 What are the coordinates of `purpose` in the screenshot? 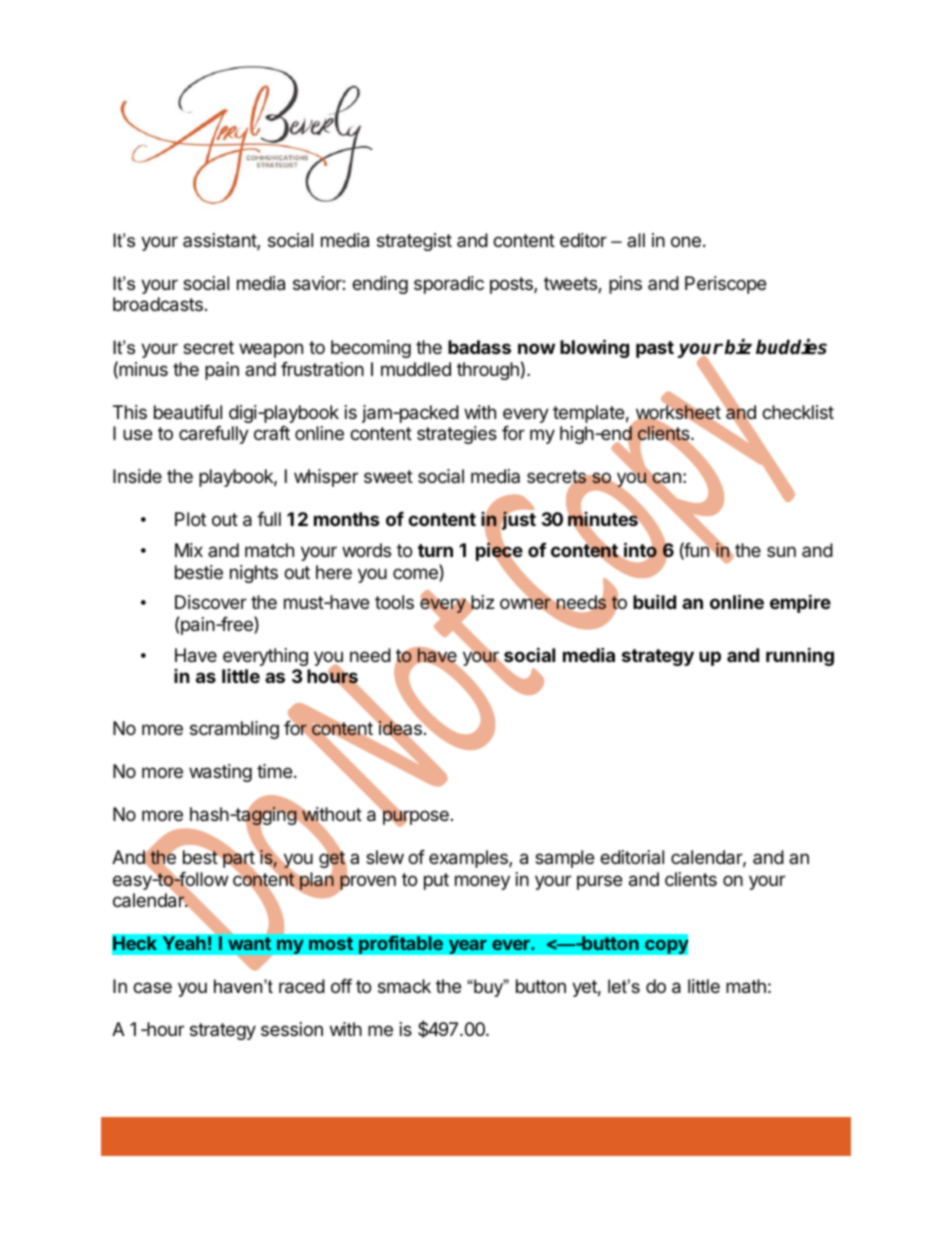 It's located at (415, 818).
